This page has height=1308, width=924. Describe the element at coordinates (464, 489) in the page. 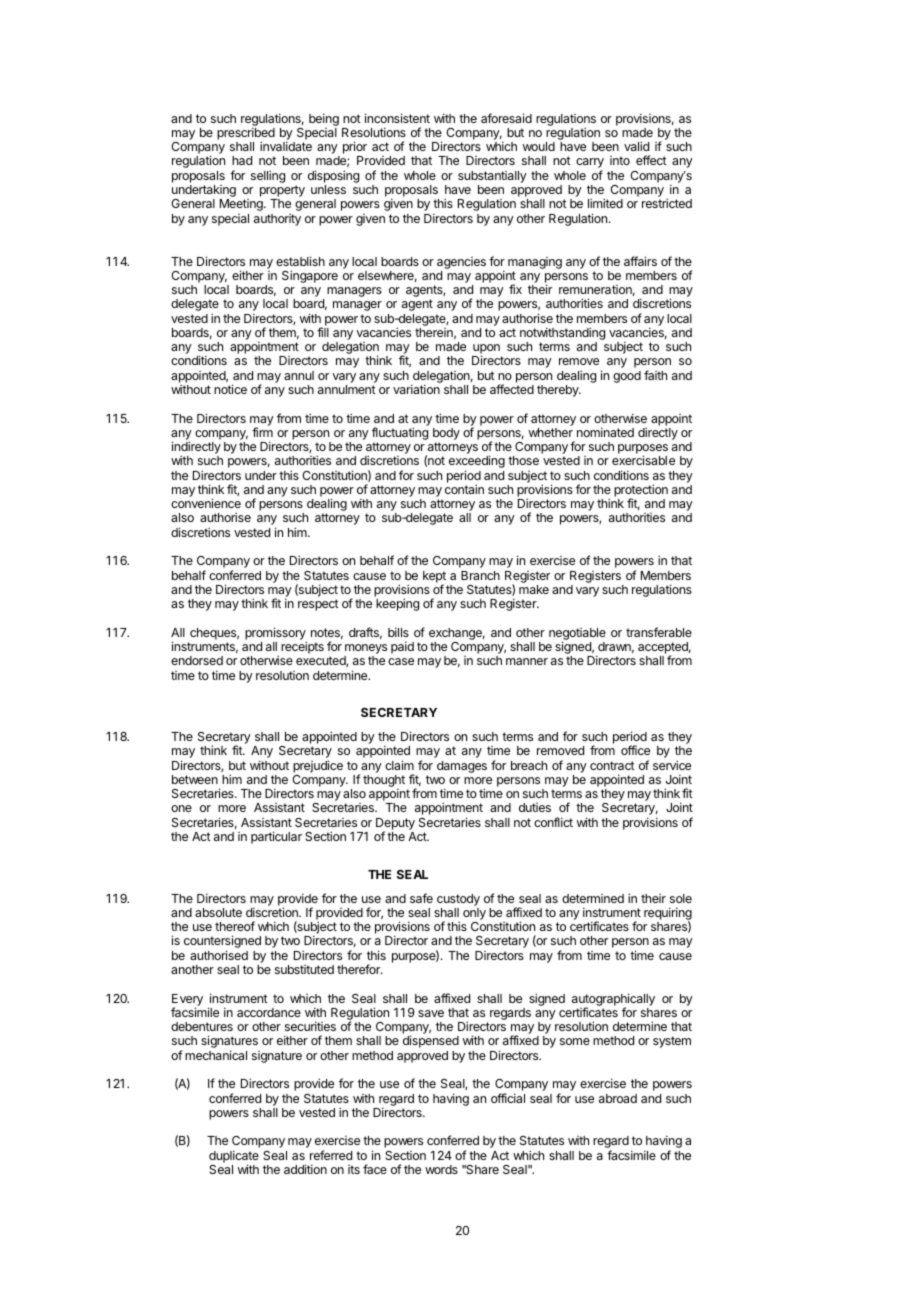

I see `contain` at that location.
